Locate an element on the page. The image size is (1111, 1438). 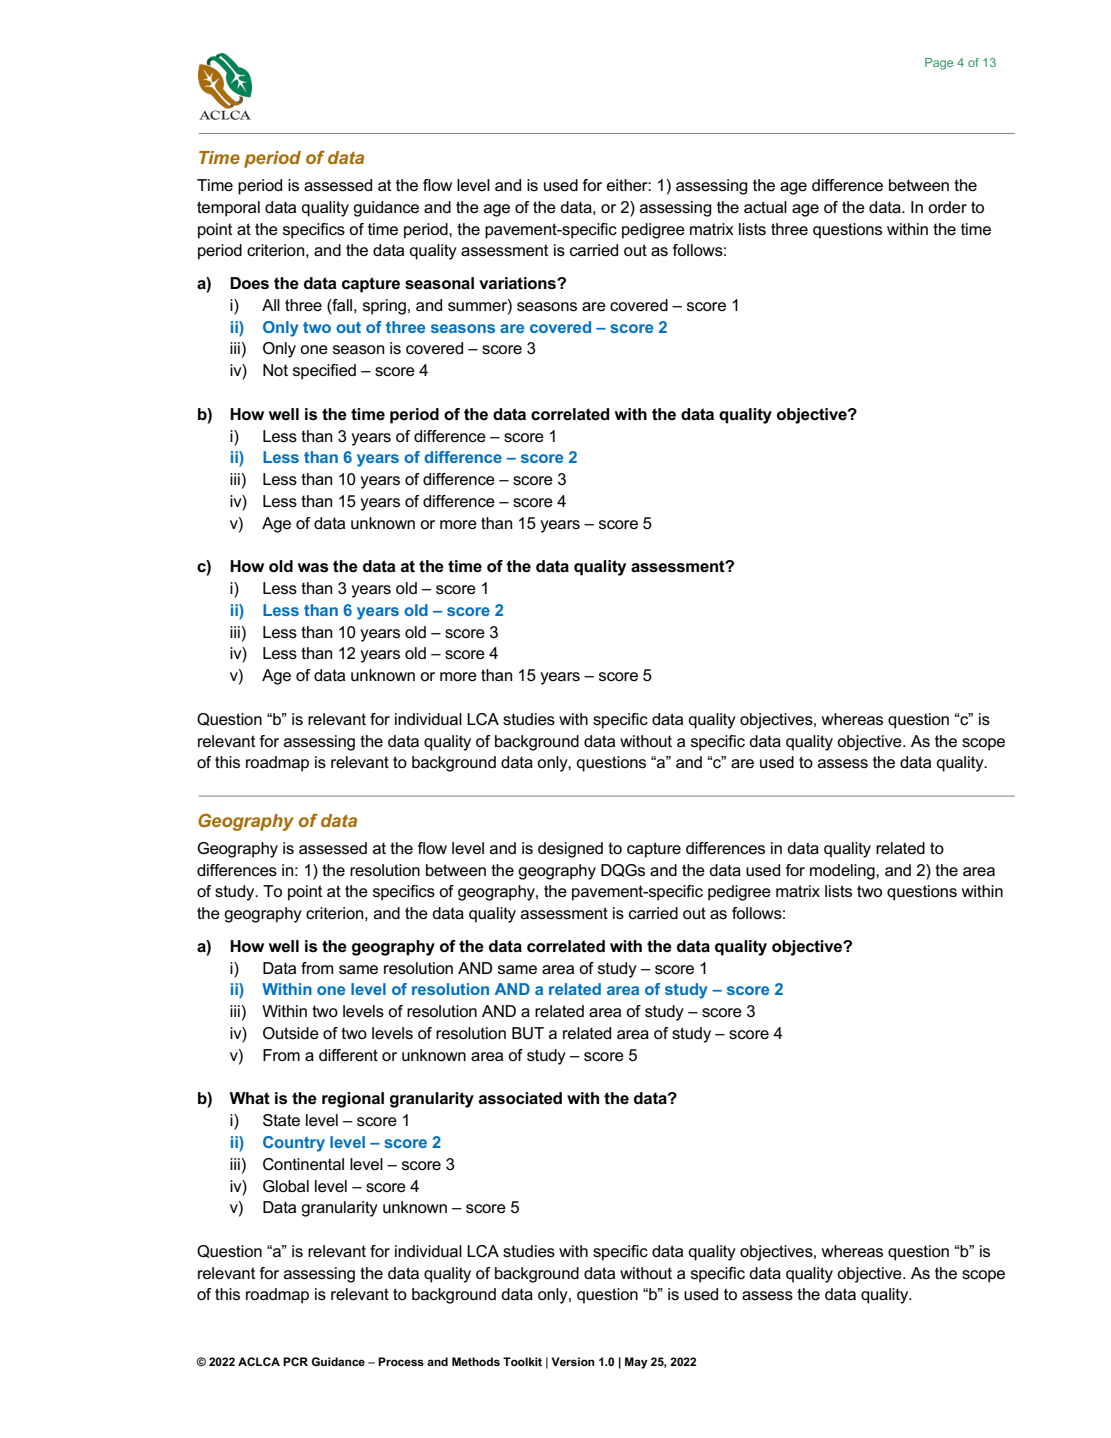
order is located at coordinates (947, 207).
